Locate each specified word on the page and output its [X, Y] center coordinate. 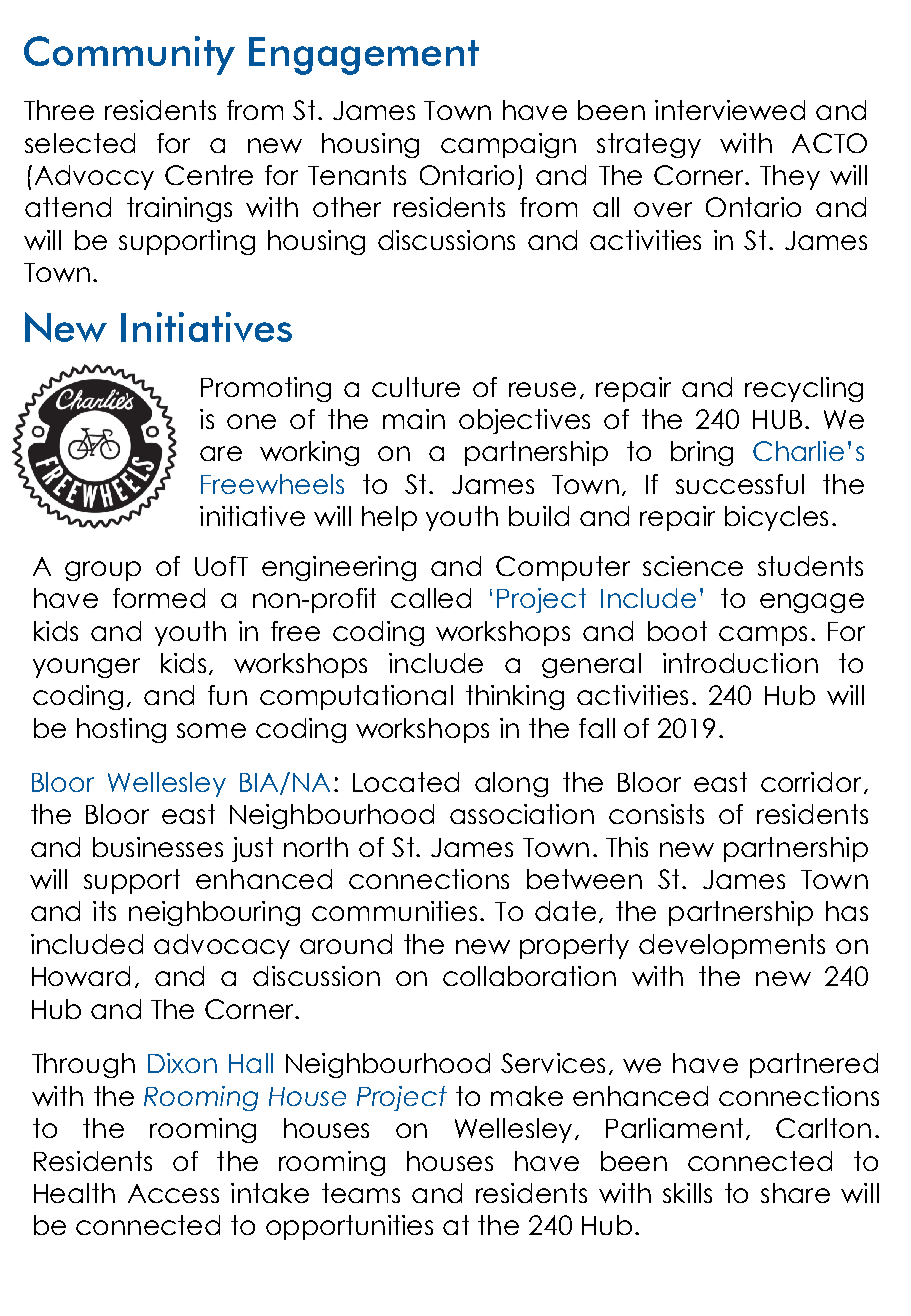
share [795, 1193]
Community [129, 55]
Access [173, 1193]
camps [763, 636]
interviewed [730, 110]
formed [159, 598]
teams [361, 1193]
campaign [508, 145]
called [431, 598]
